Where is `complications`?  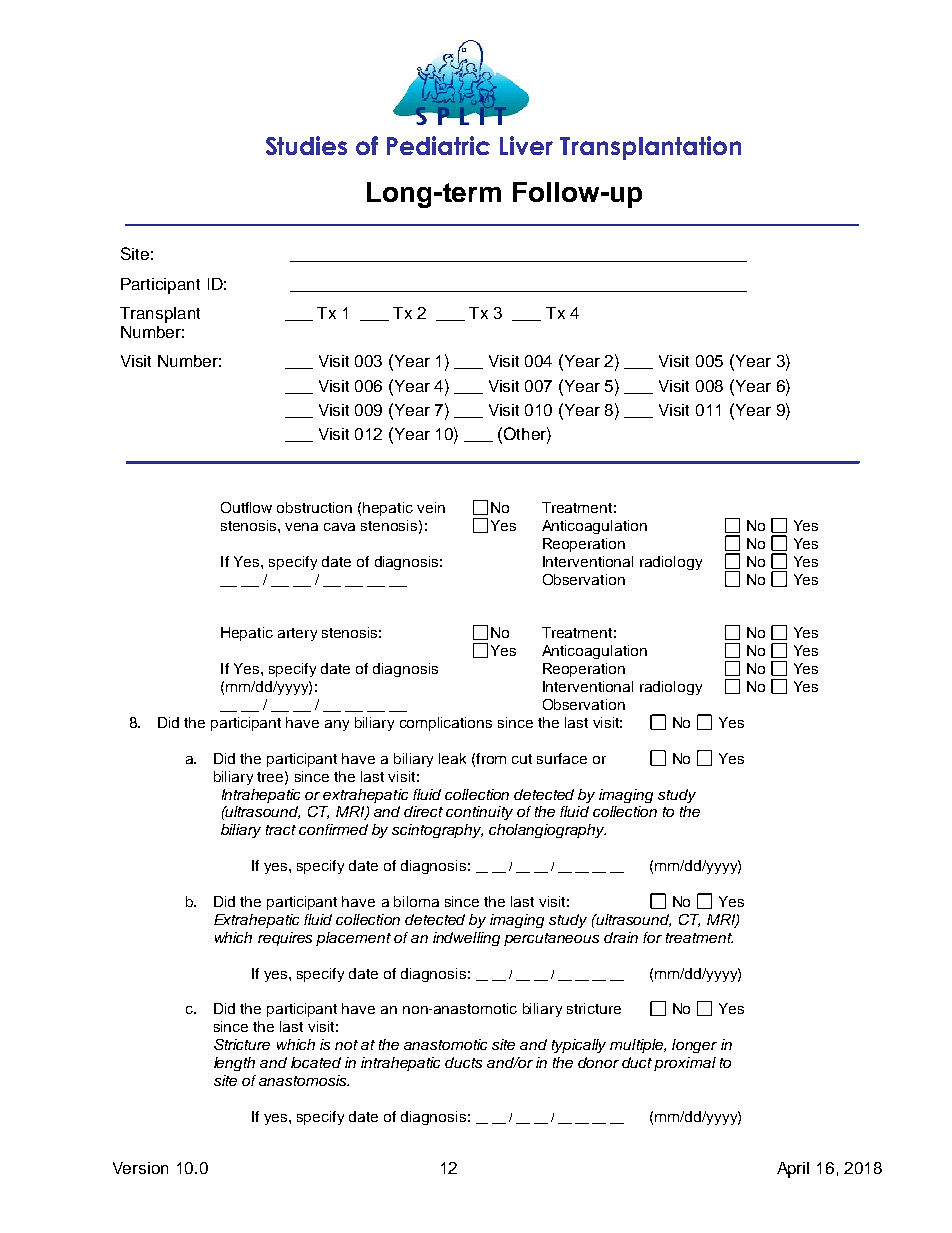 complications is located at coordinates (446, 724).
